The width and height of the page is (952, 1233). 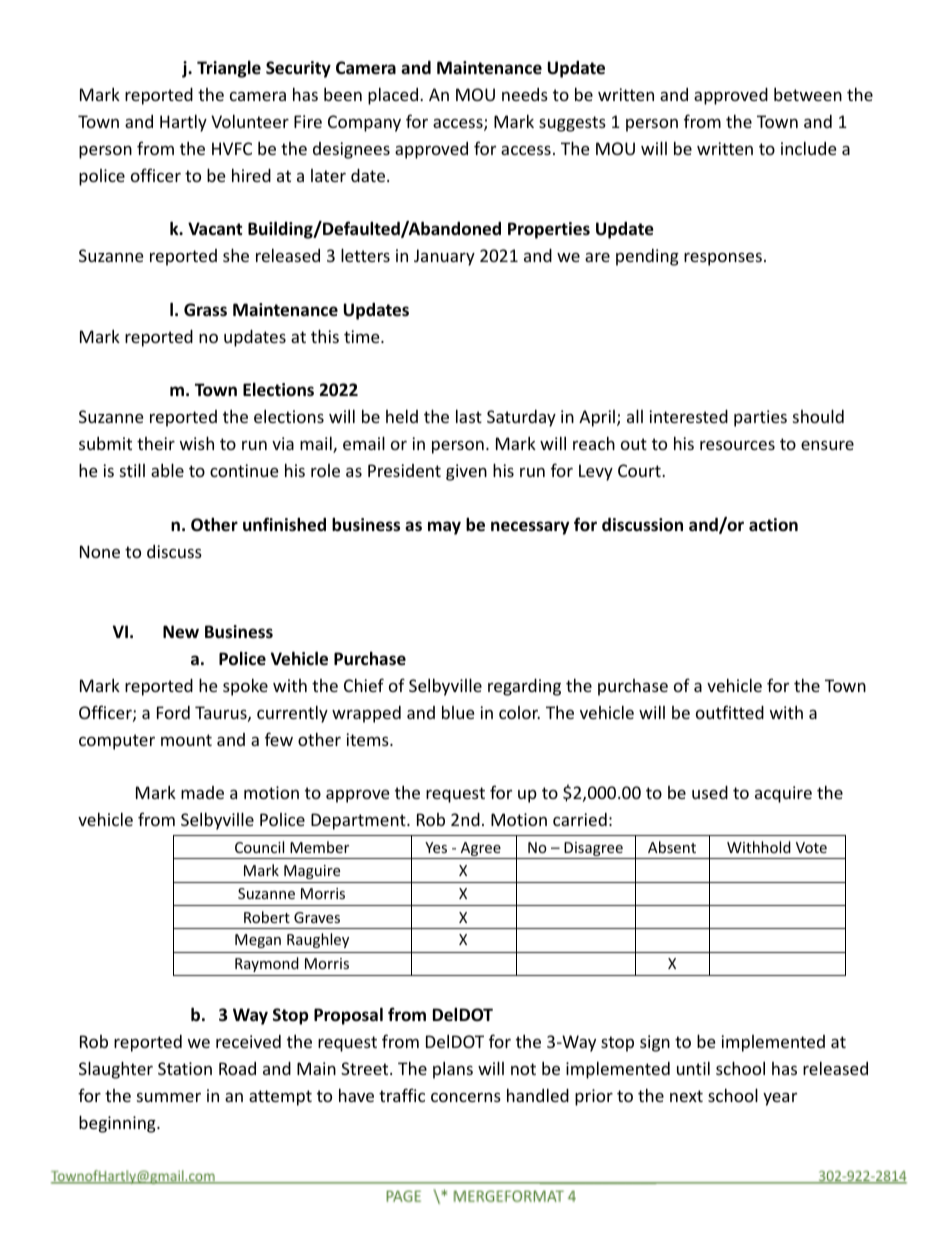 What do you see at coordinates (444, 528) in the page?
I see `may` at bounding box center [444, 528].
